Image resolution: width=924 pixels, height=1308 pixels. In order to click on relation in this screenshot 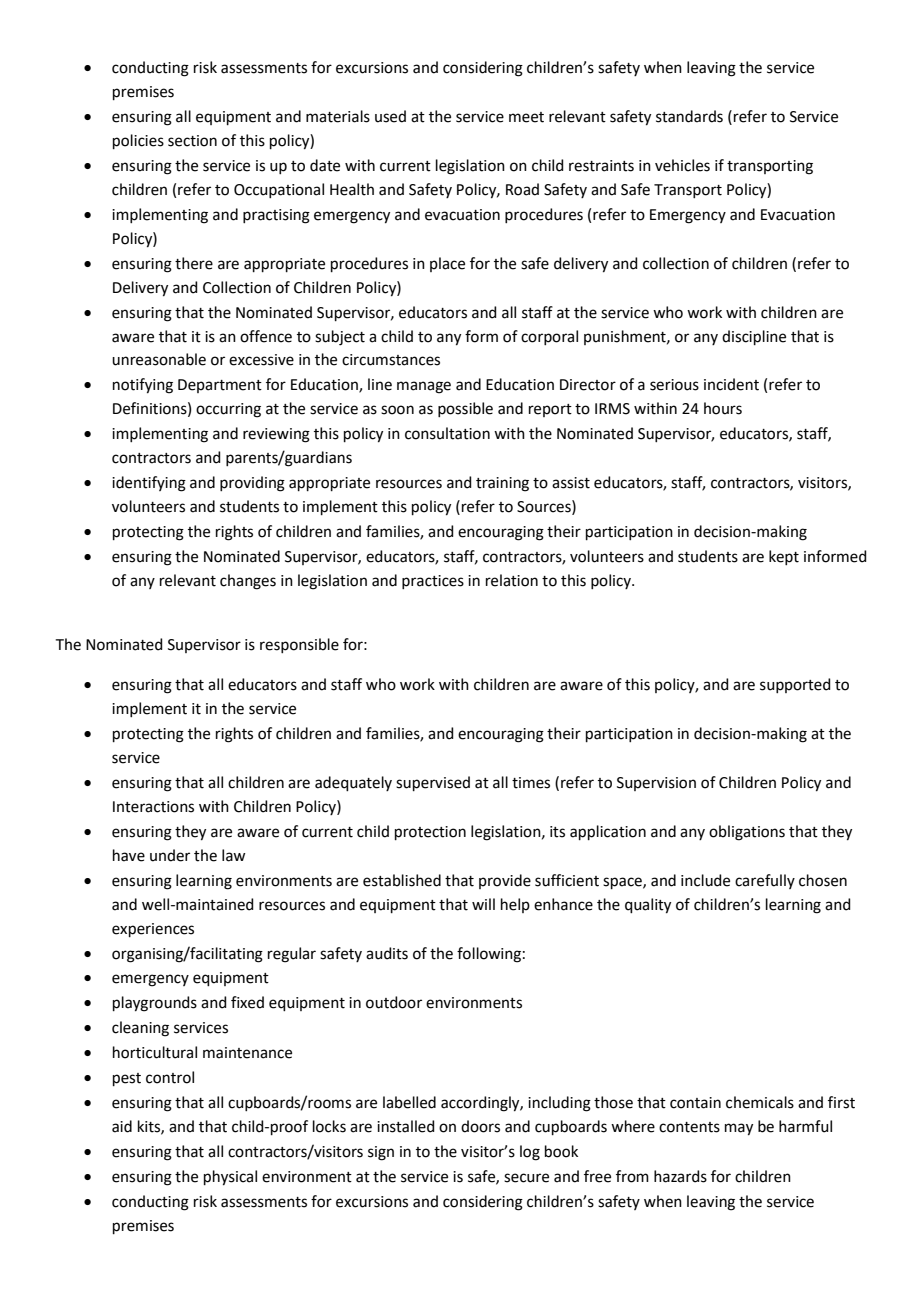, I will do `click(512, 580)`.
